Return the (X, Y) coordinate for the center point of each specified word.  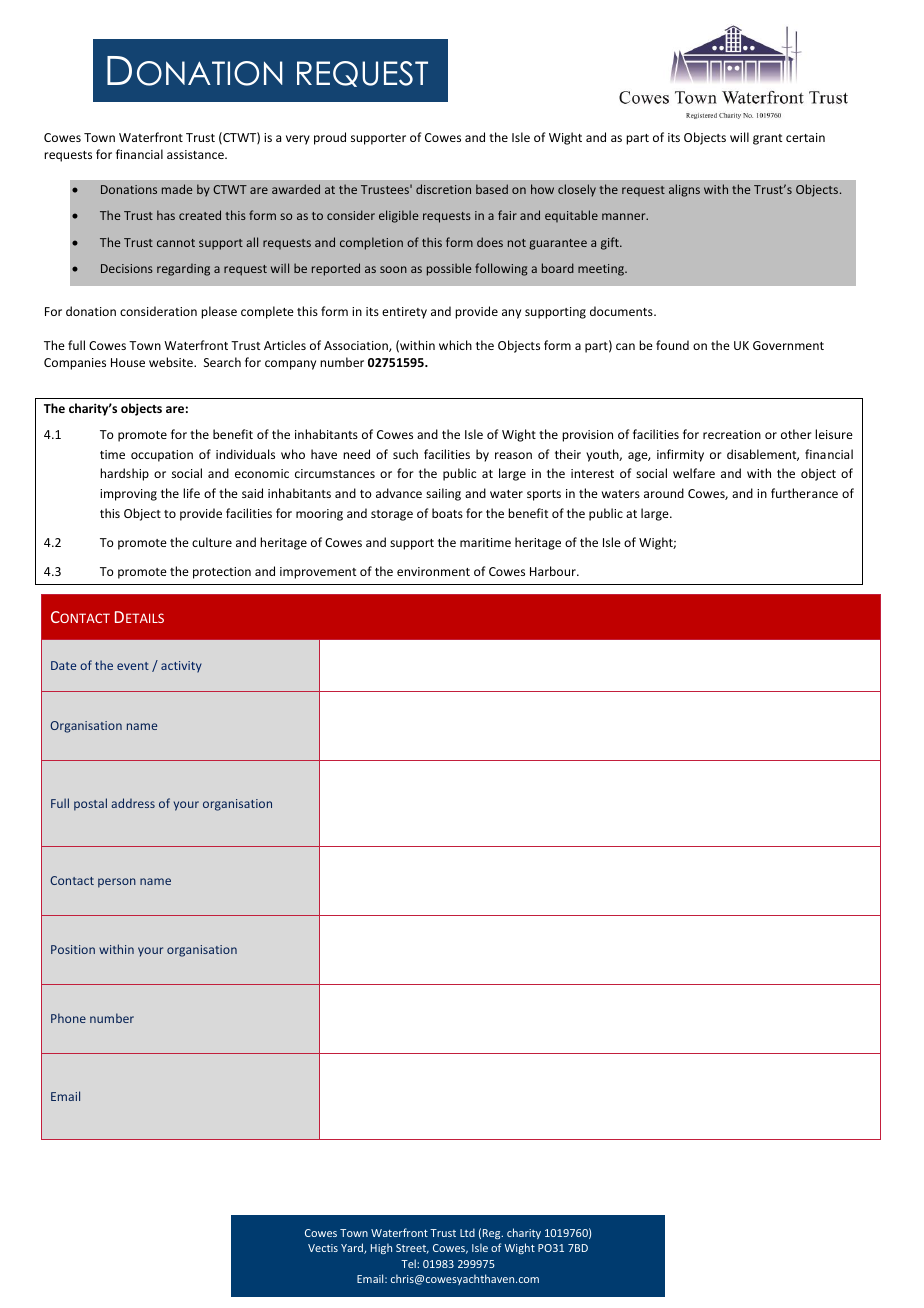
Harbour (554, 571)
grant (767, 139)
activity (181, 667)
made (177, 189)
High (381, 1248)
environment (433, 571)
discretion (443, 189)
